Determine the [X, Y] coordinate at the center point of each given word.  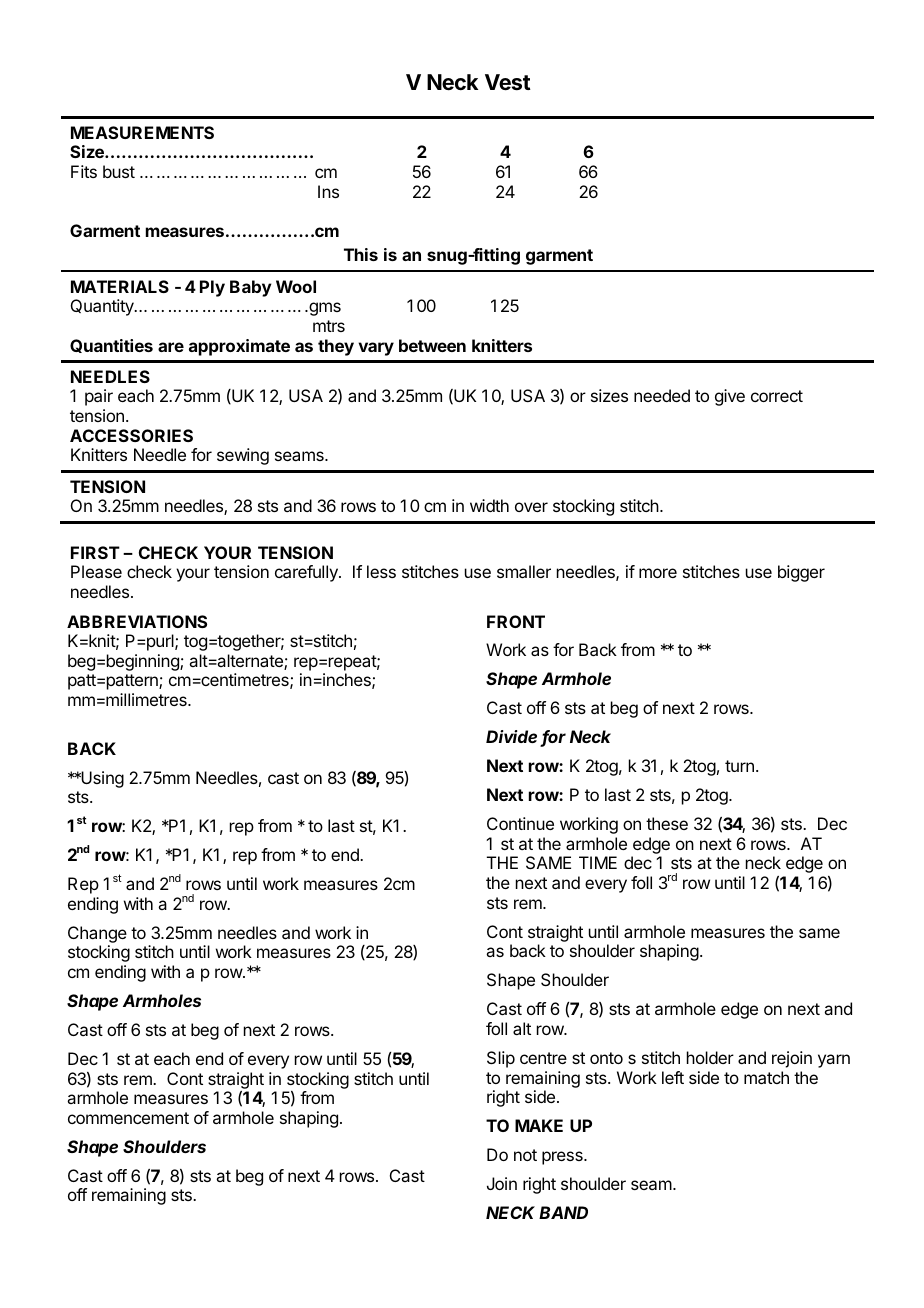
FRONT [516, 621]
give [730, 397]
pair [99, 397]
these [667, 823]
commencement [128, 1118]
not [525, 1155]
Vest [508, 82]
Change [97, 934]
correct [777, 396]
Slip [501, 1059]
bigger [801, 573]
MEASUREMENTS [142, 132]
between [432, 345]
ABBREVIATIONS [137, 621]
